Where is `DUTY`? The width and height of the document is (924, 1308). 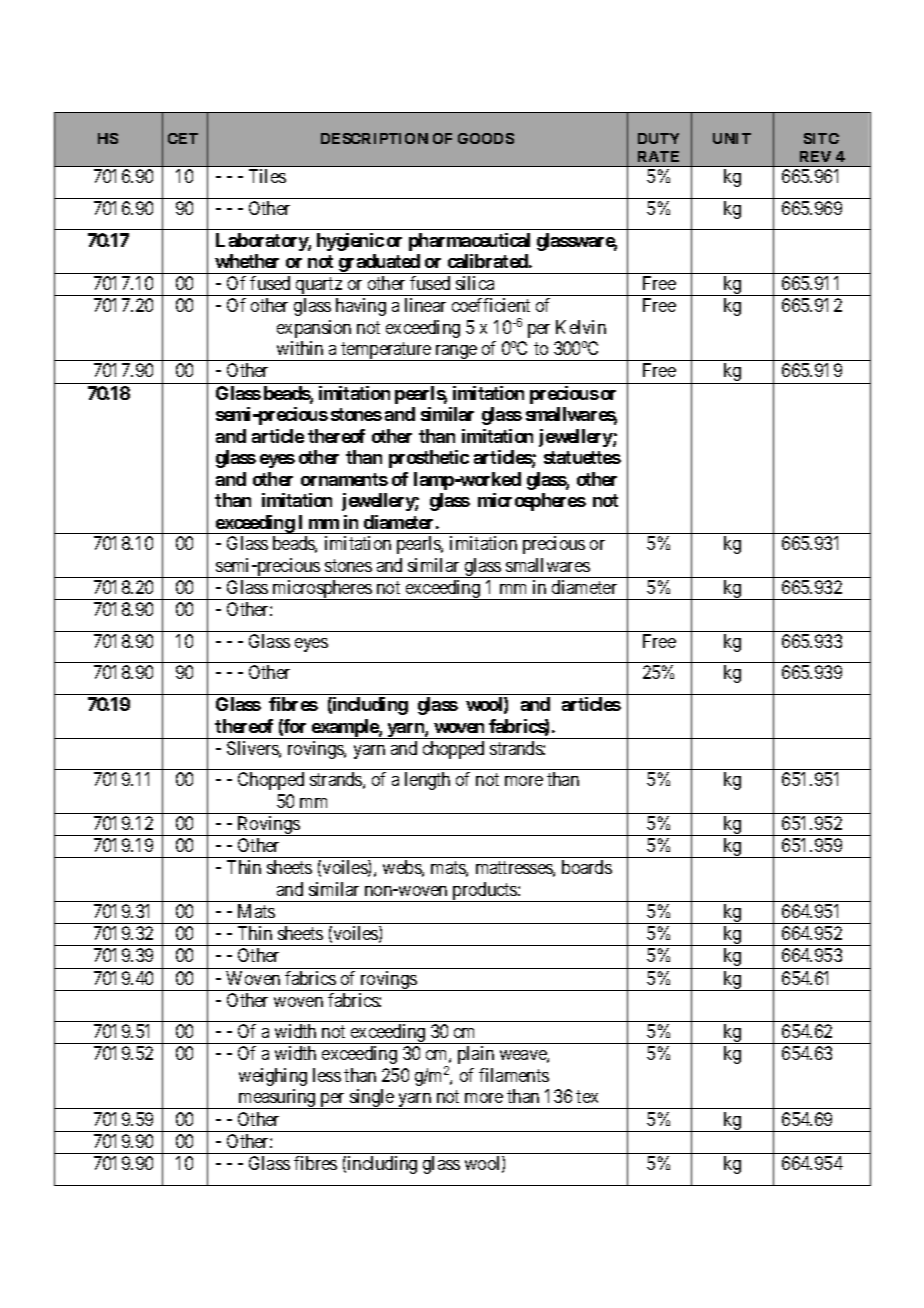
DUTY is located at coordinates (658, 138).
